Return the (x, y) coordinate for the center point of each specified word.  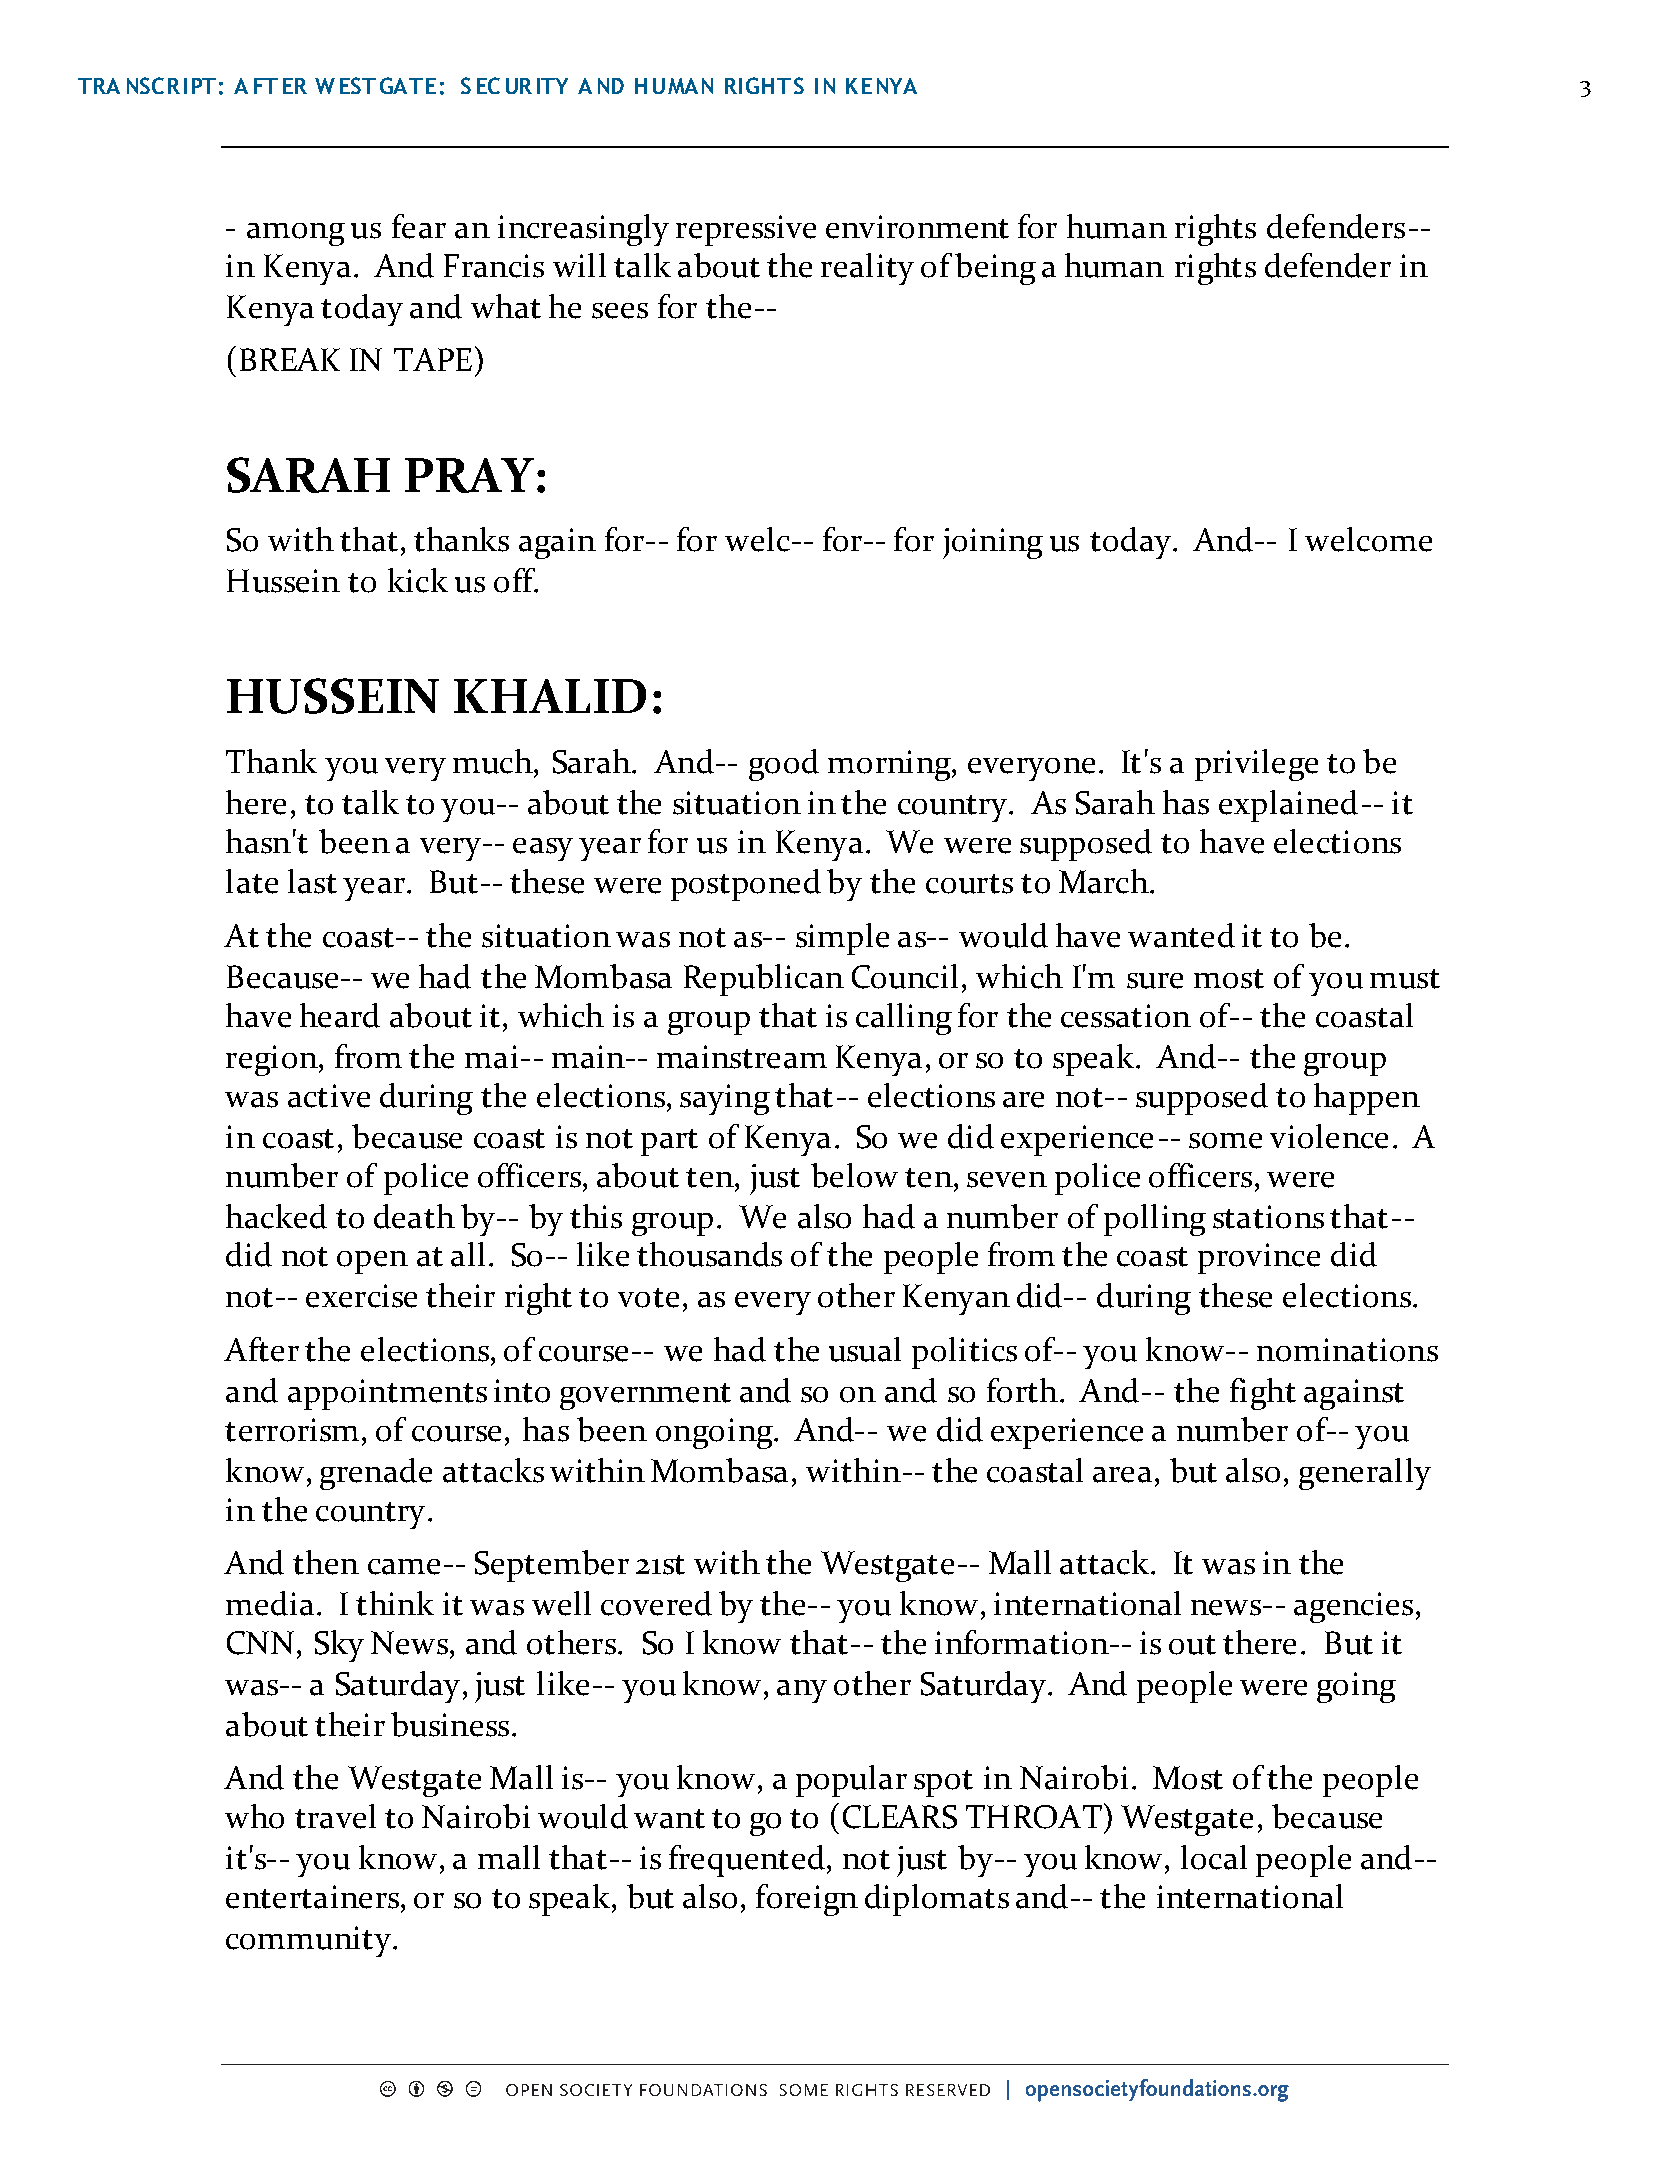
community (308, 1941)
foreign (807, 1900)
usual (865, 1349)
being (995, 269)
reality (867, 269)
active (329, 1096)
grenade (376, 1474)
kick (418, 580)
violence (1329, 1136)
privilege (1256, 765)
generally (1365, 1474)
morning (890, 765)
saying (725, 1099)
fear (419, 226)
